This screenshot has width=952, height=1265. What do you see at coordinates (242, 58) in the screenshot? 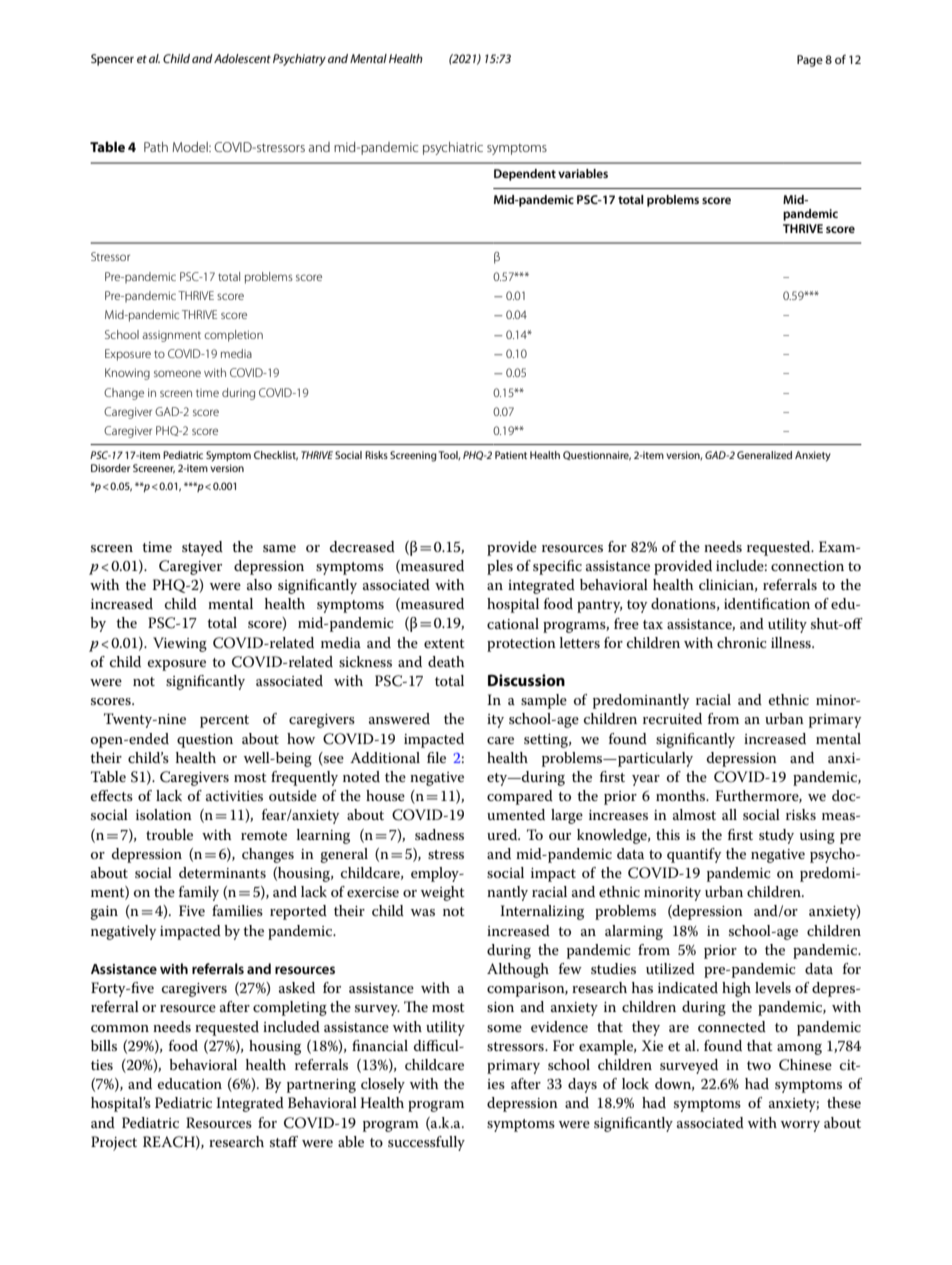
I see `Adolescent` at bounding box center [242, 58].
